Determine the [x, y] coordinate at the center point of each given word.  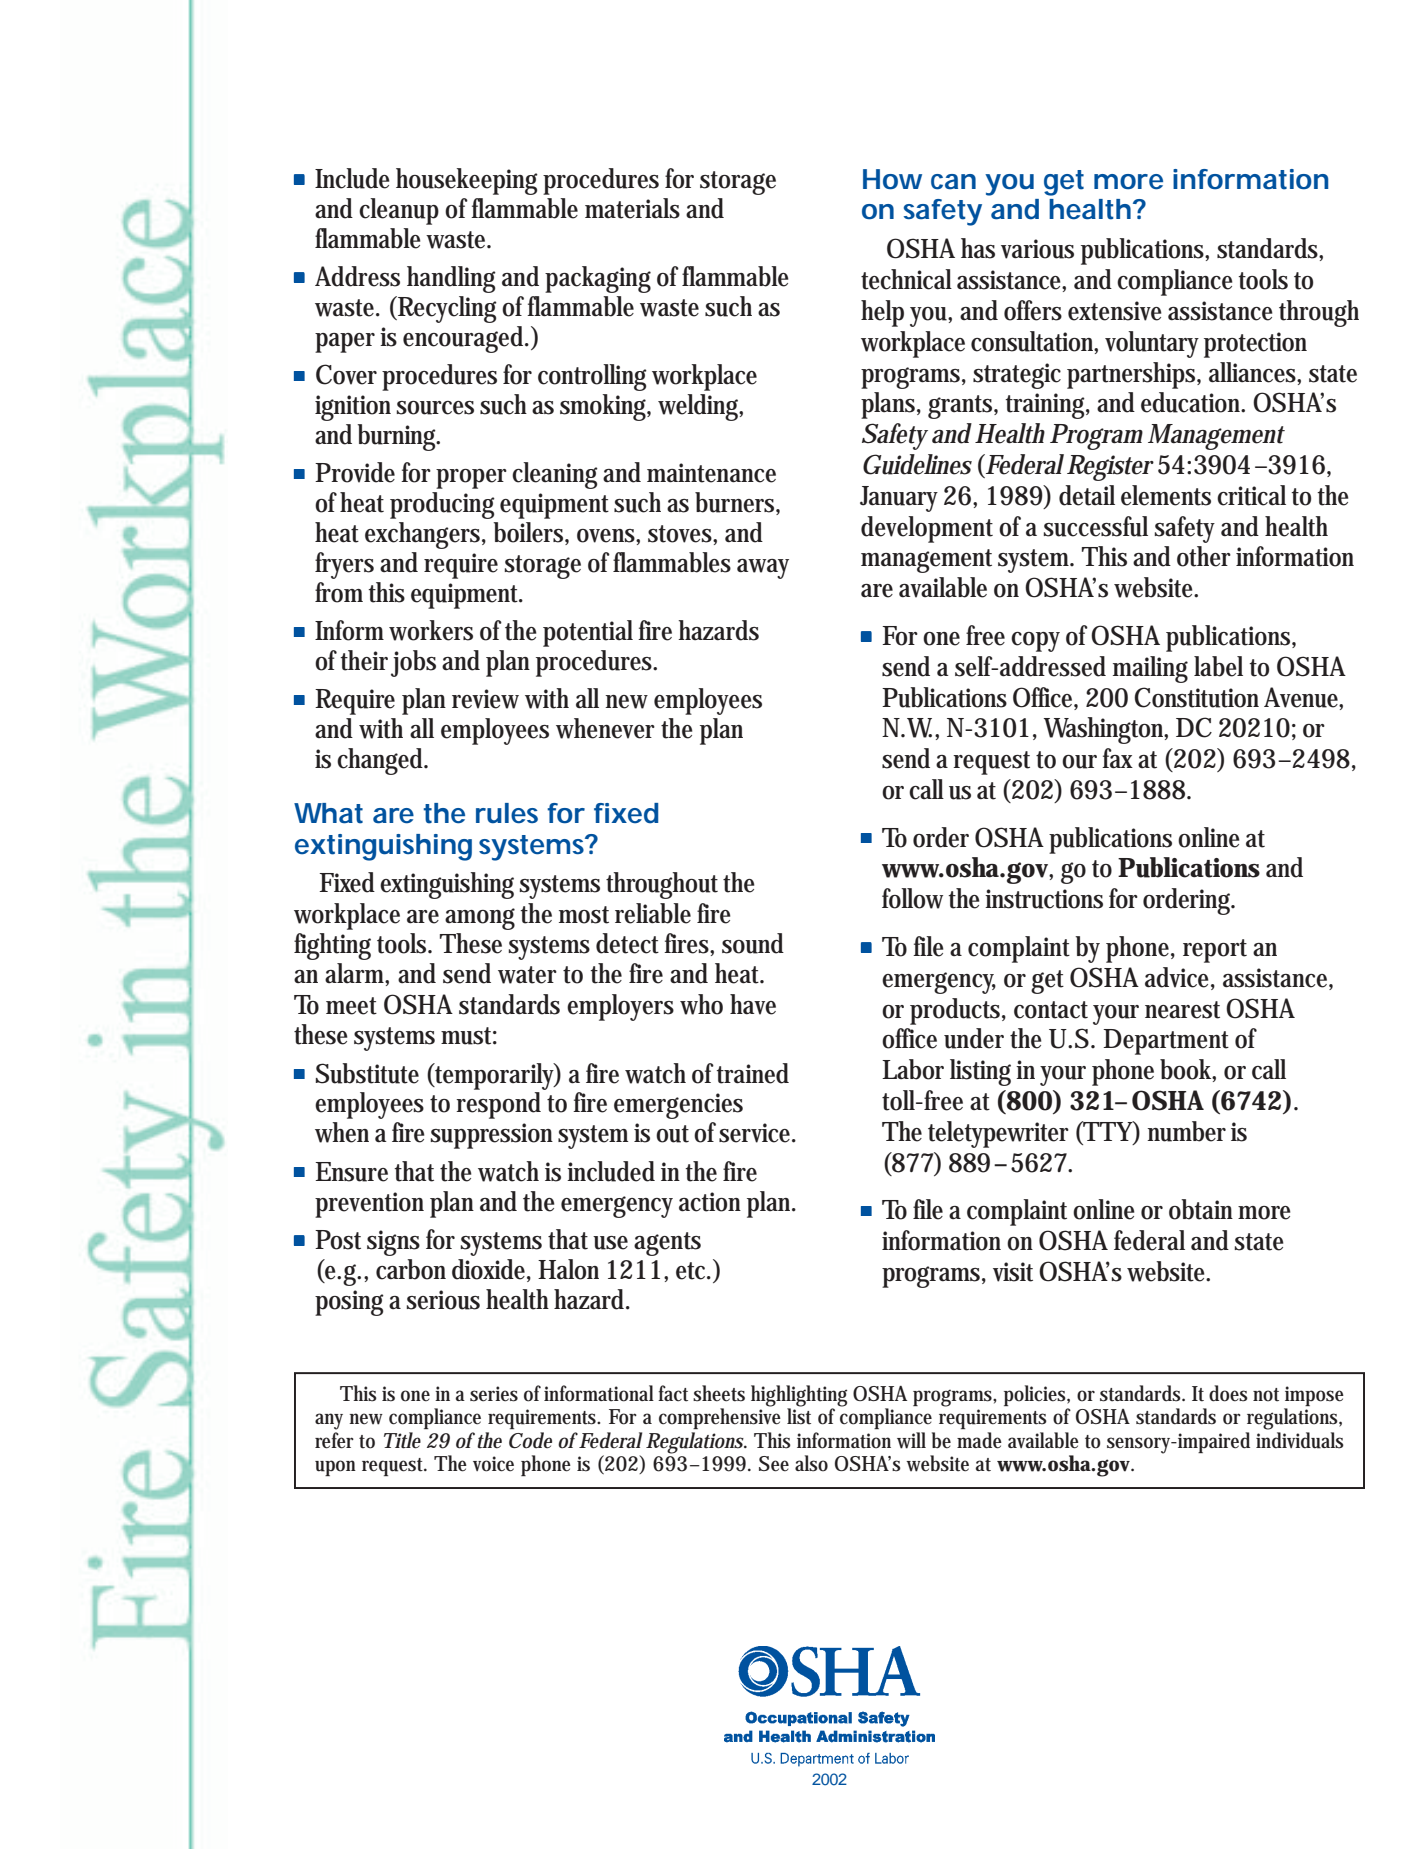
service [757, 1133]
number [1186, 1131]
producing [442, 505]
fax [1117, 758]
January [899, 499]
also [811, 1463]
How [892, 179]
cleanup [399, 211]
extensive [1115, 311]
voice [493, 1464]
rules [507, 813]
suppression [494, 1136]
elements [1166, 495]
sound [753, 943]
